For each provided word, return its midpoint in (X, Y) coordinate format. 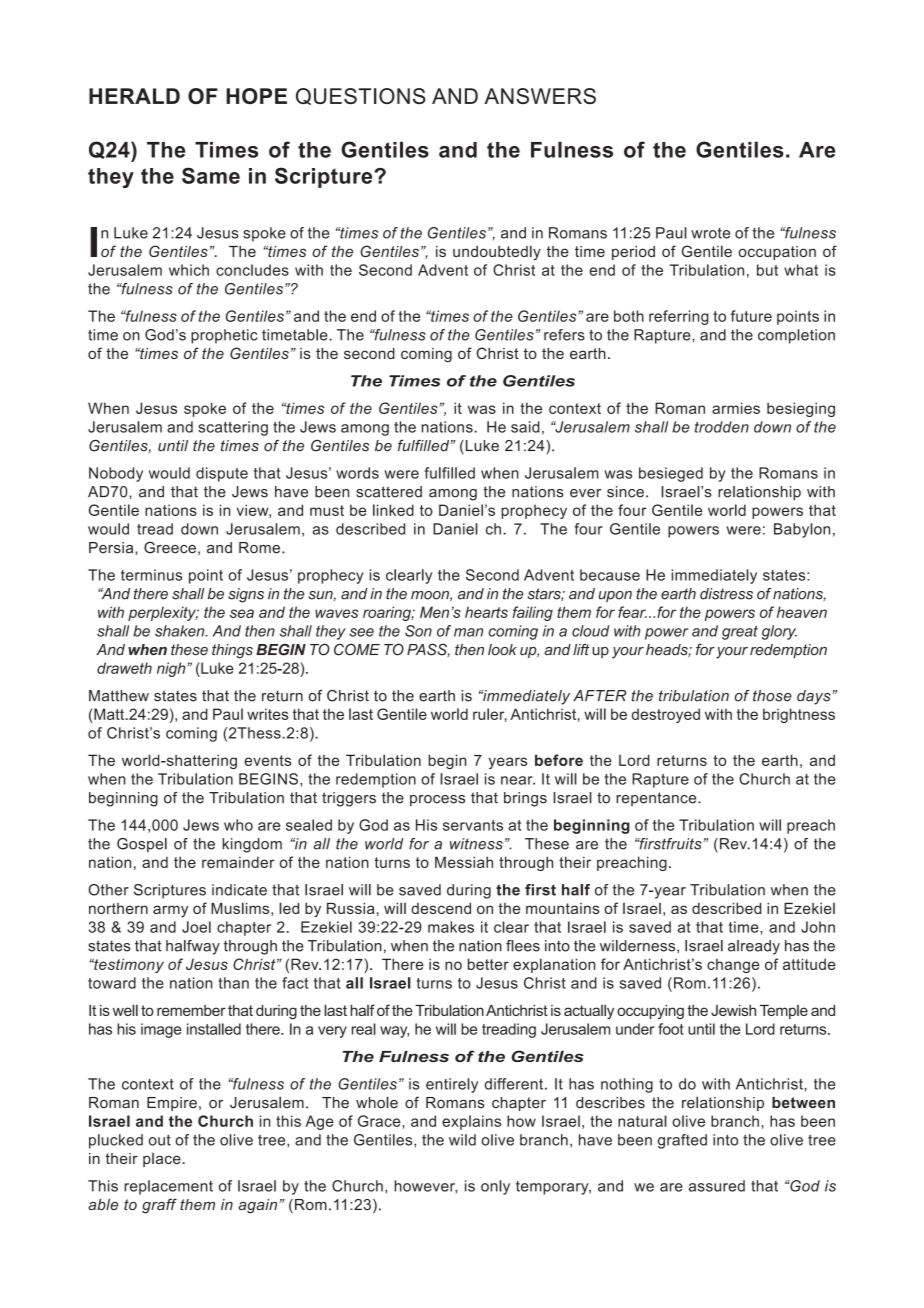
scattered (389, 492)
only (495, 1187)
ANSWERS (540, 96)
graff (159, 1206)
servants (473, 825)
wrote (710, 233)
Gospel (142, 845)
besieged (671, 474)
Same (211, 175)
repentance (657, 799)
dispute (222, 474)
